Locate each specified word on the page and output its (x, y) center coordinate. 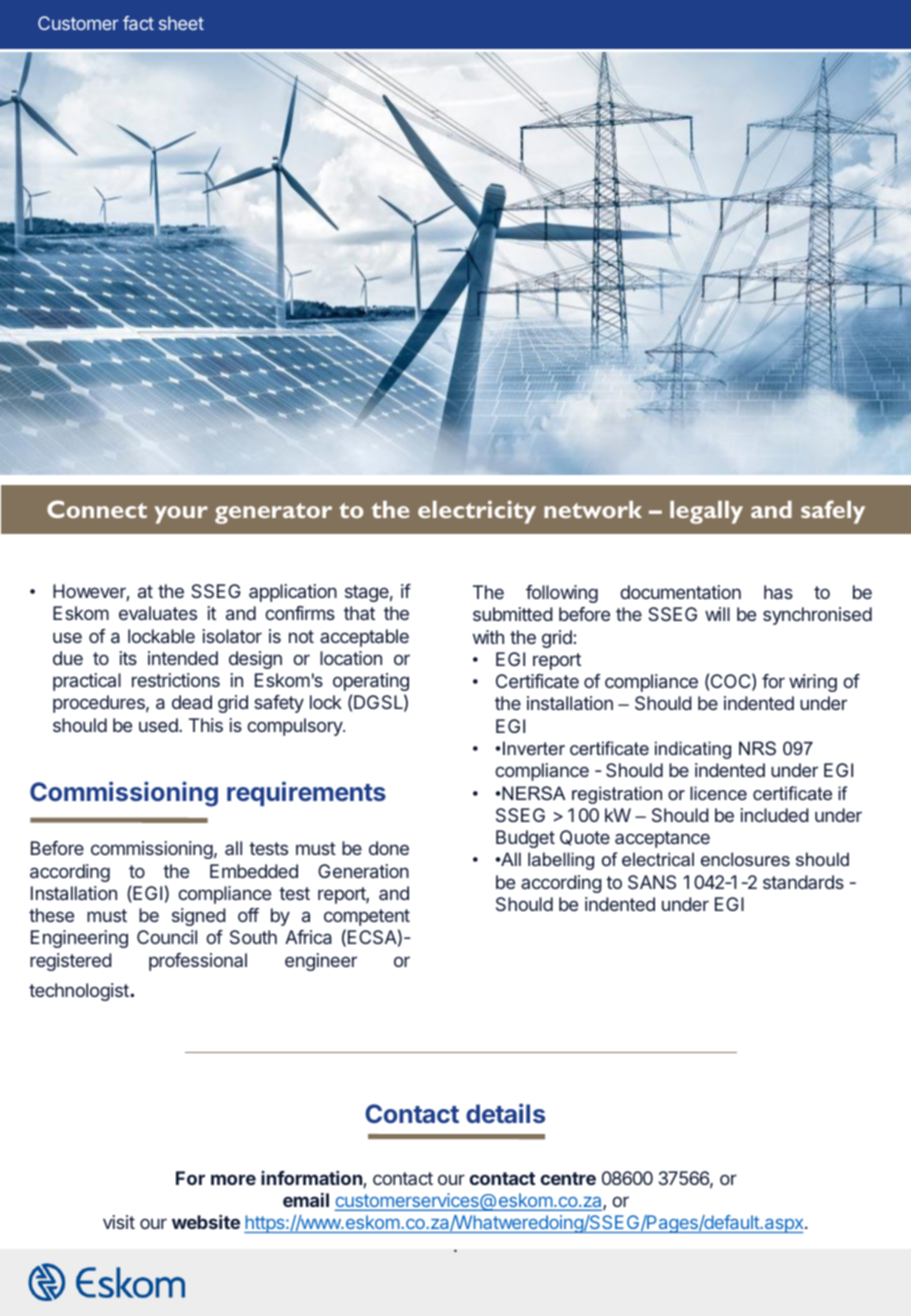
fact (138, 23)
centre (568, 1178)
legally (706, 512)
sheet (181, 23)
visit (119, 1222)
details (505, 1113)
